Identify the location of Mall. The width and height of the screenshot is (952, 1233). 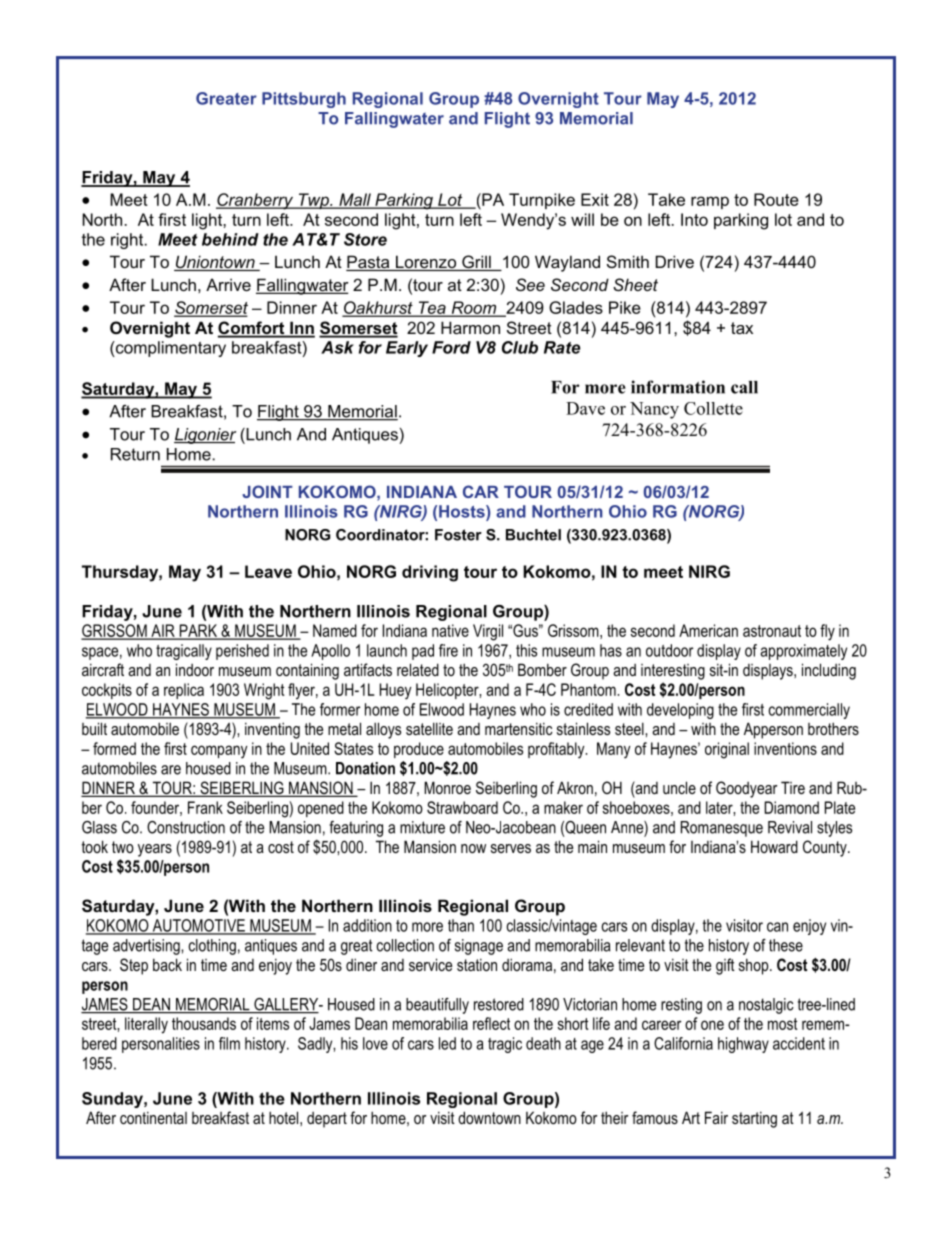
(355, 200).
